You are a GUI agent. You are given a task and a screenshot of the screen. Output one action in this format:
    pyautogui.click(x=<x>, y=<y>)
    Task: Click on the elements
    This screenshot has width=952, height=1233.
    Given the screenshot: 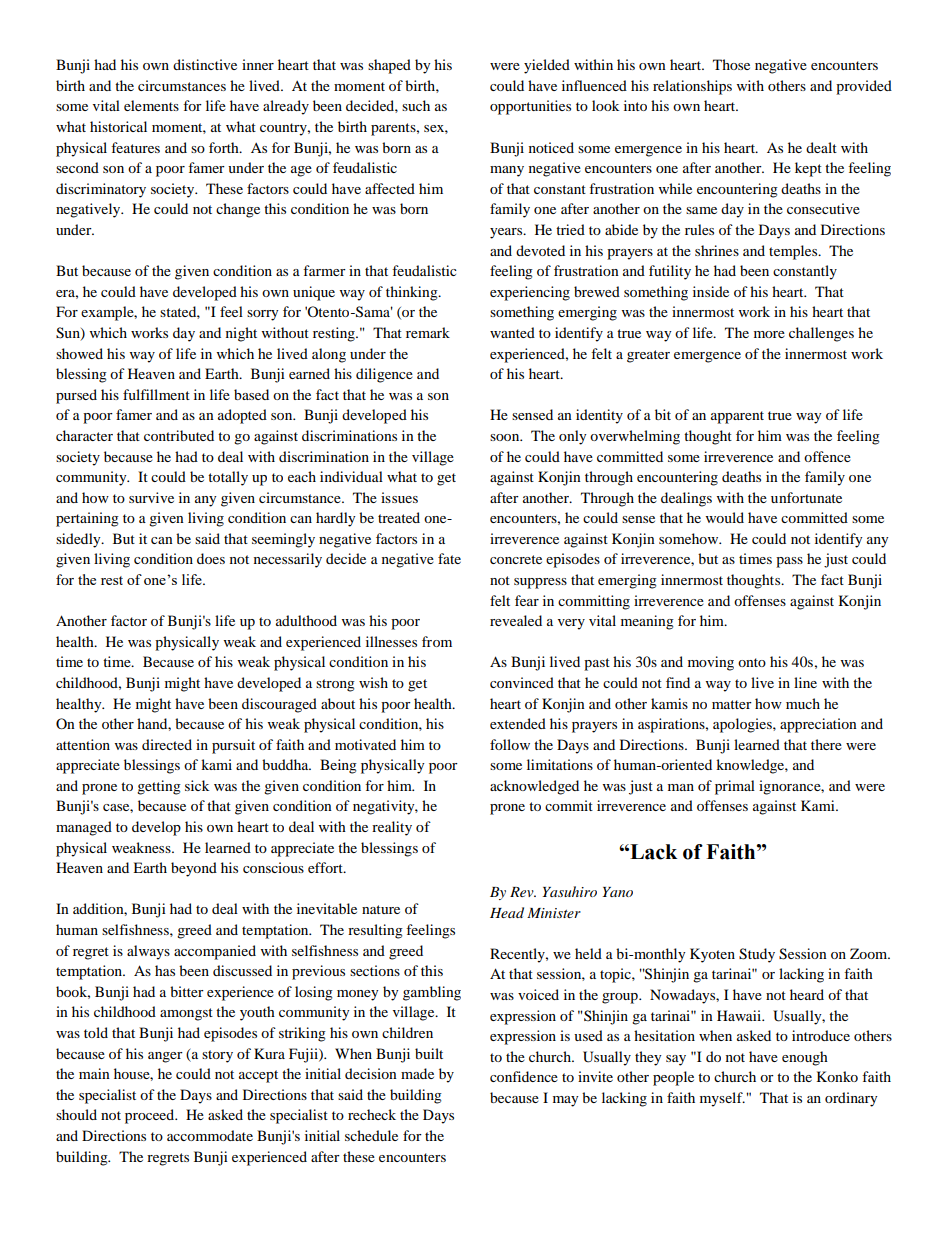 What is the action you would take?
    pyautogui.click(x=151, y=105)
